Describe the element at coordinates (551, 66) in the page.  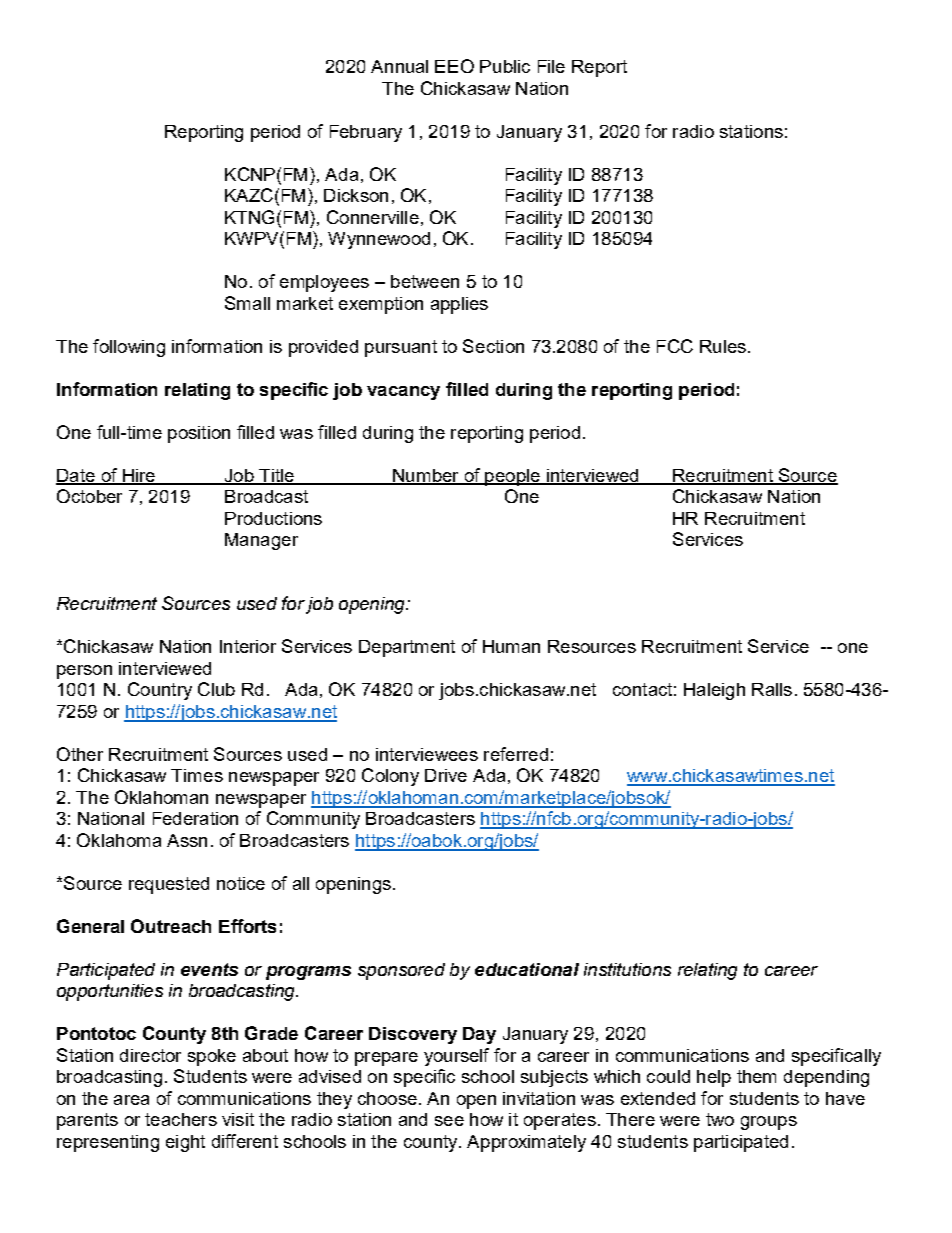
I see `File` at that location.
